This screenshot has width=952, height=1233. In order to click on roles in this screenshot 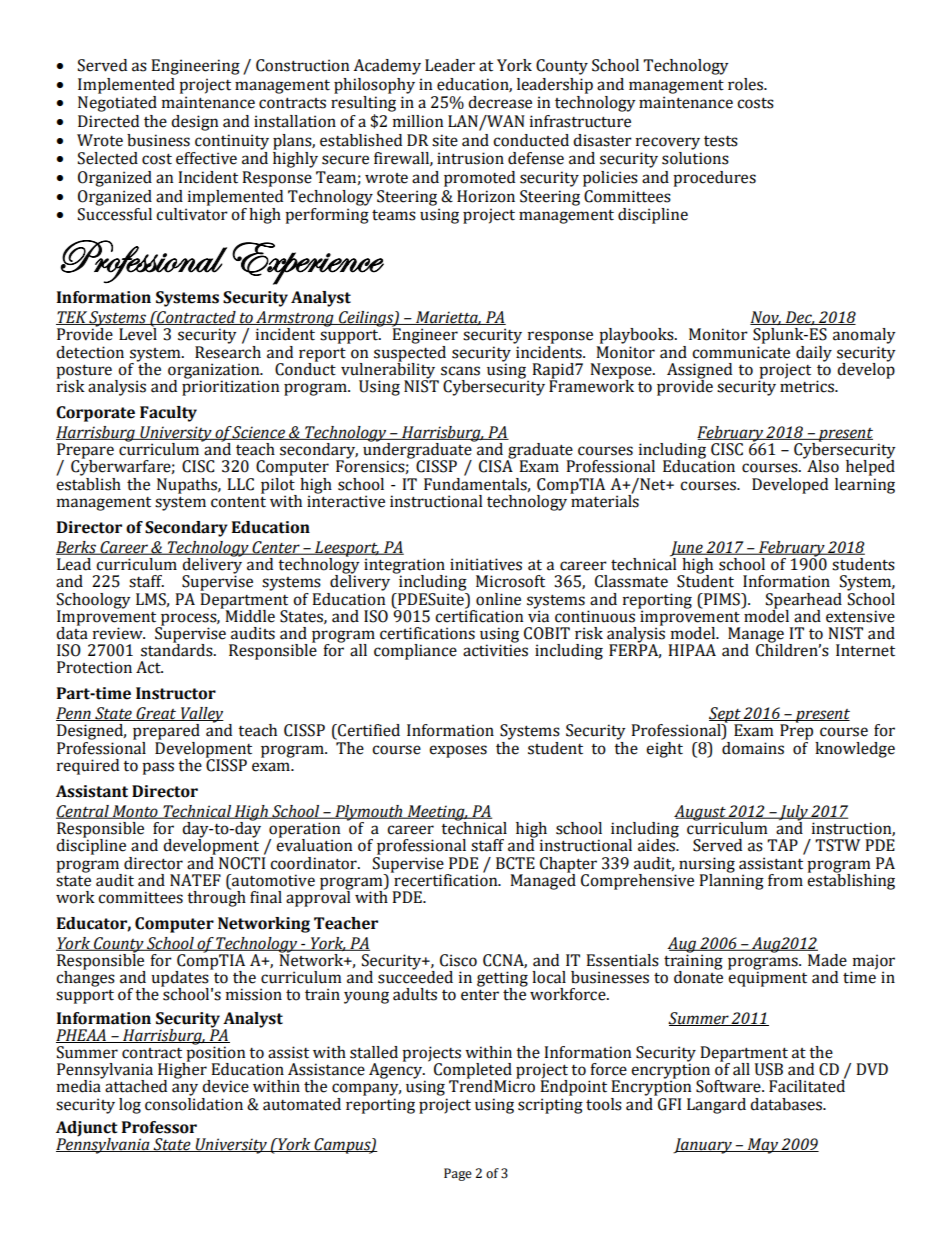, I will do `click(747, 84)`.
